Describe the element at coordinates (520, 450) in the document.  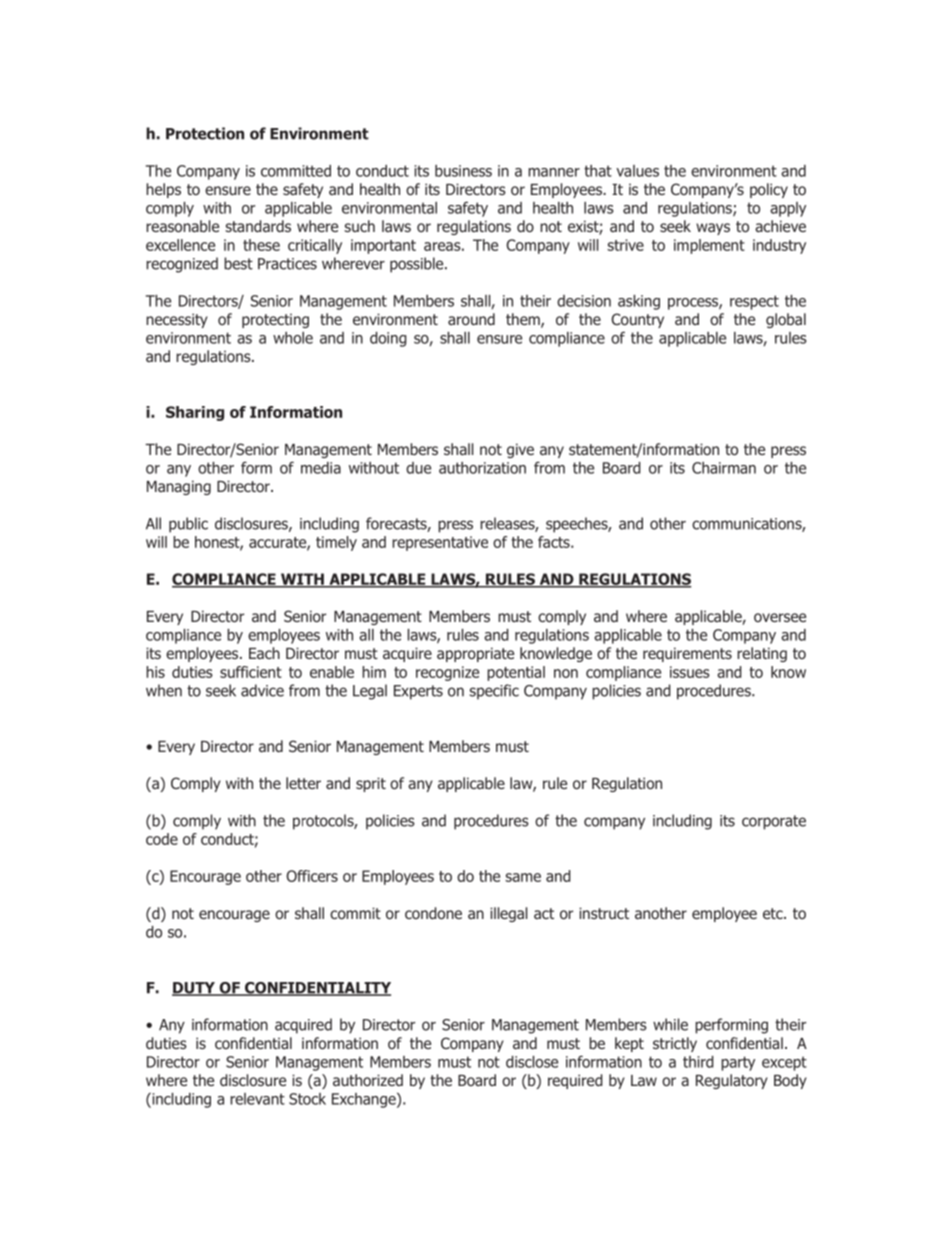
I see `give` at that location.
